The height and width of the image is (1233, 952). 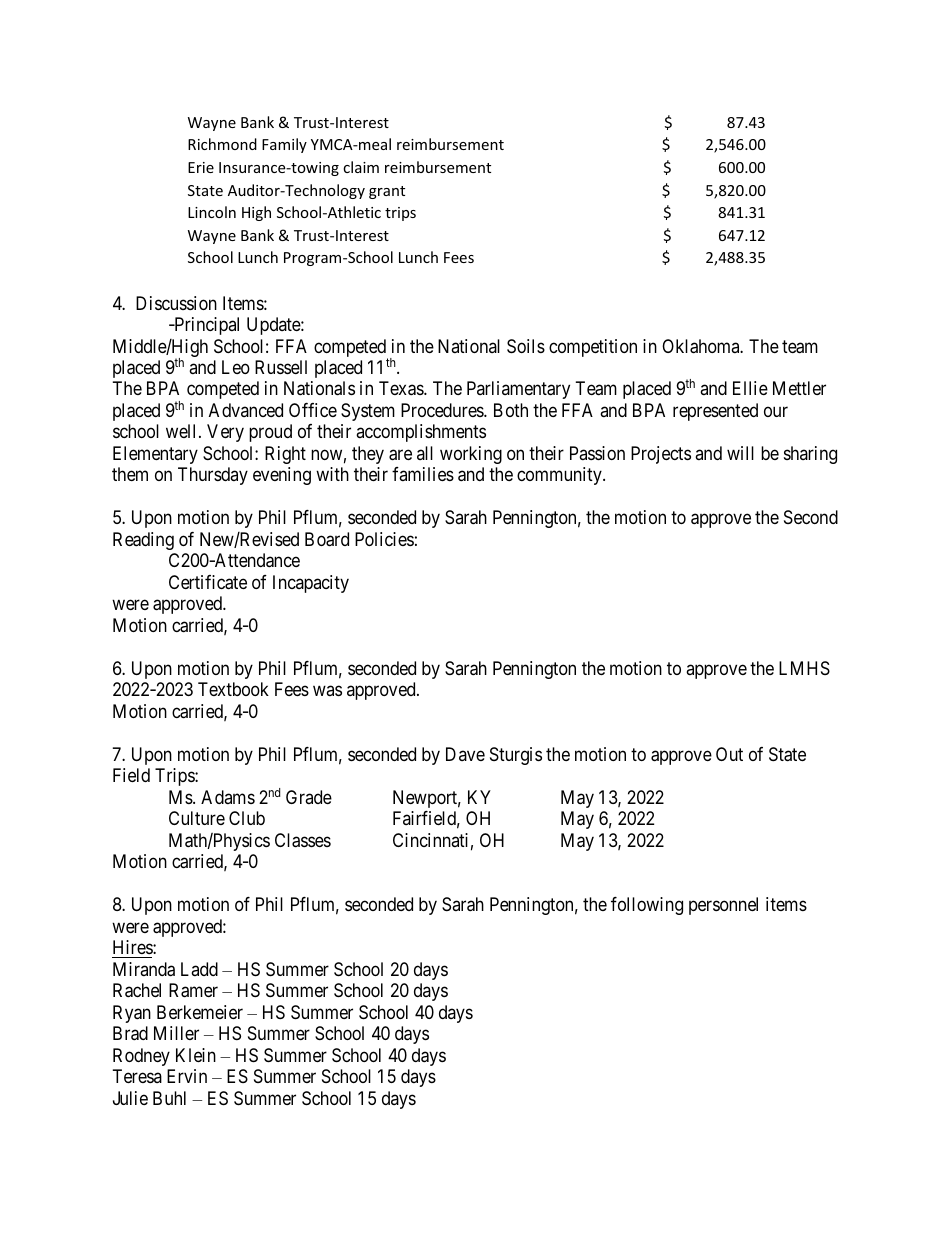 I want to click on Certificate, so click(x=208, y=582).
